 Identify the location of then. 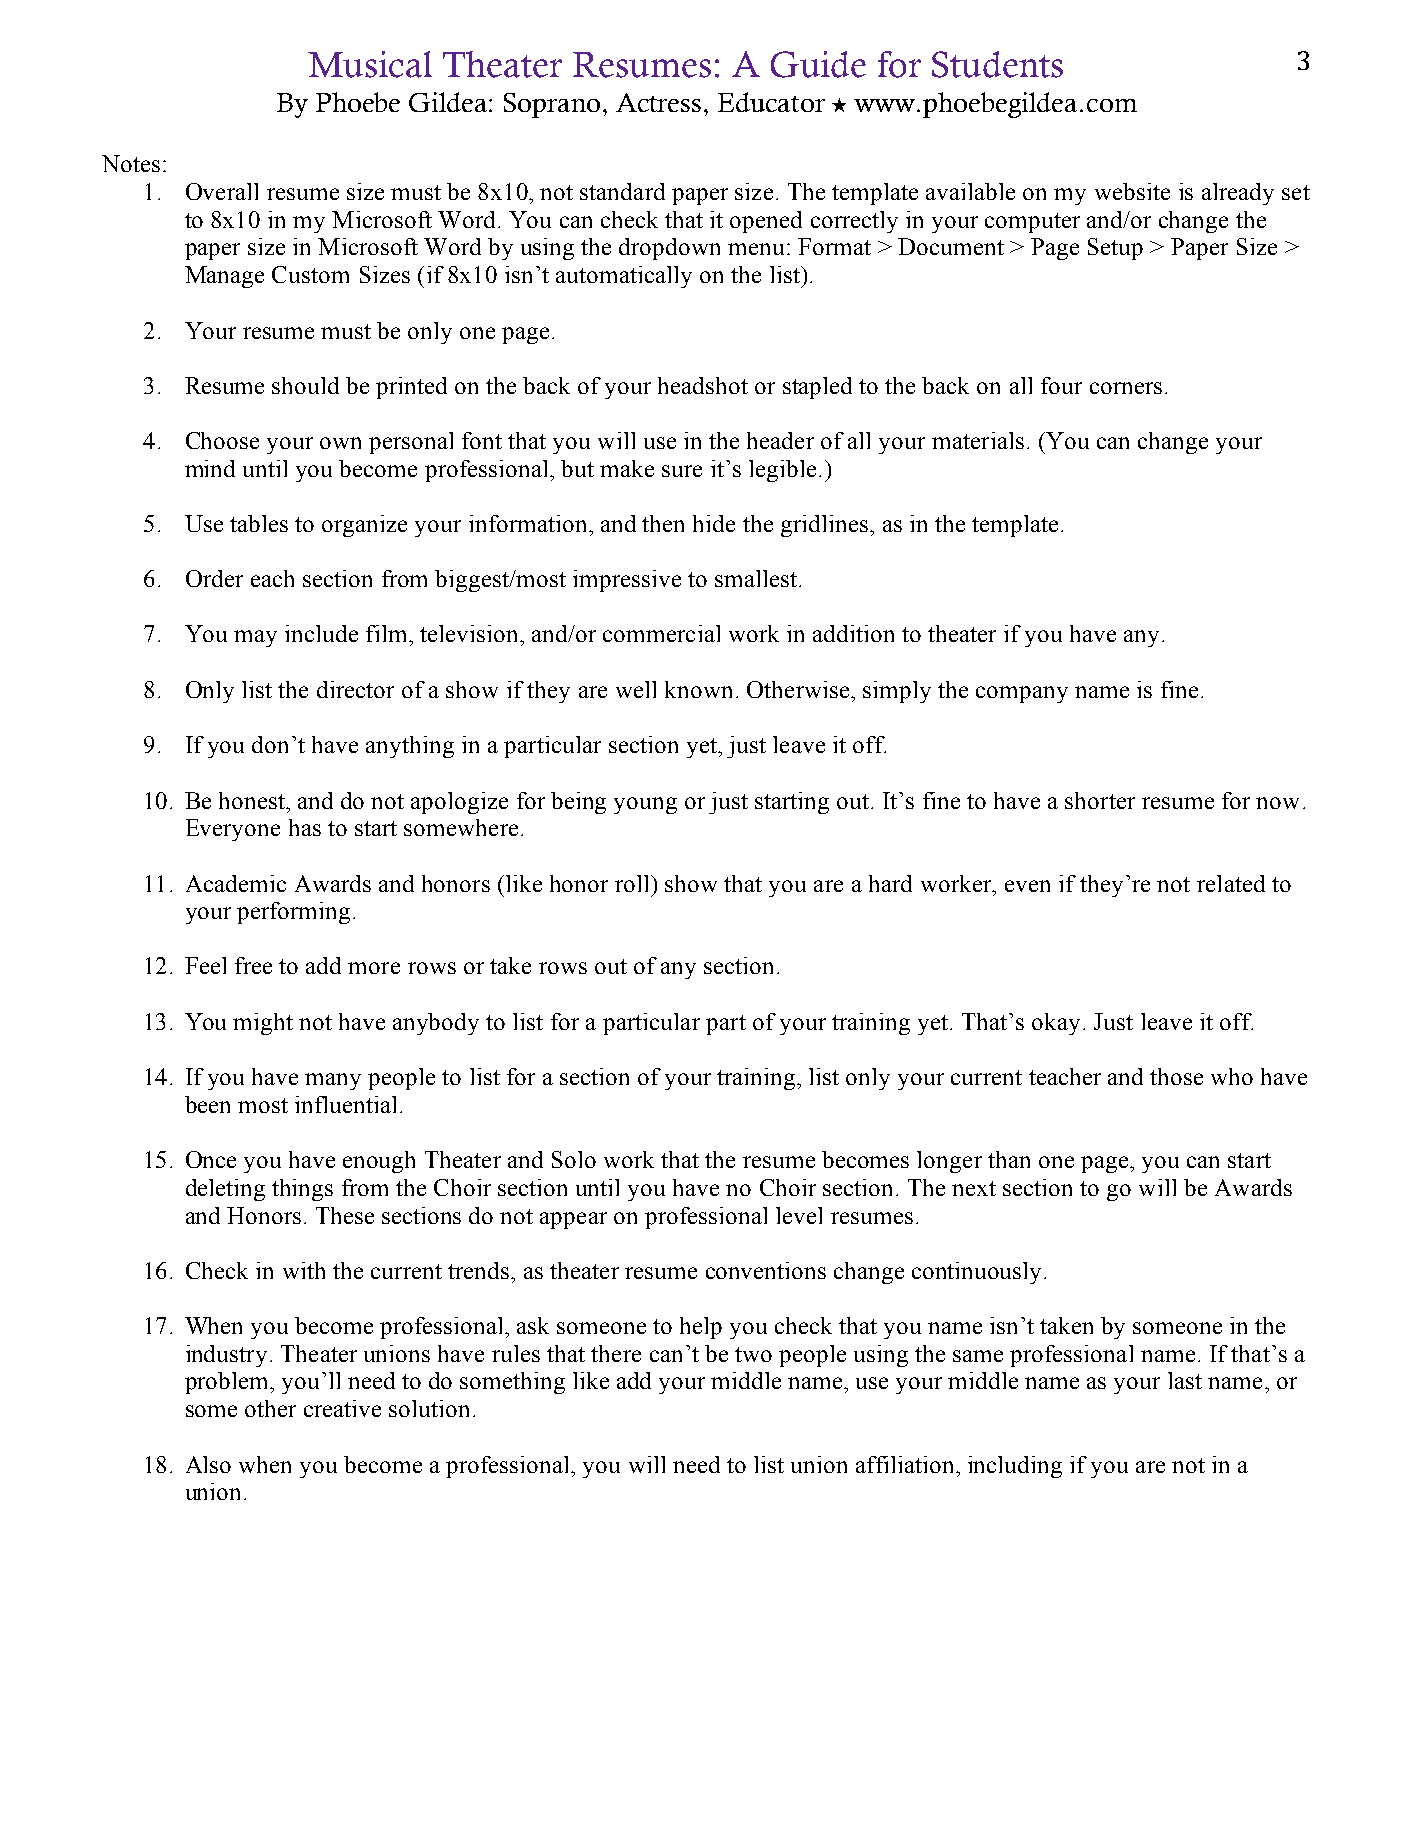
(663, 523).
